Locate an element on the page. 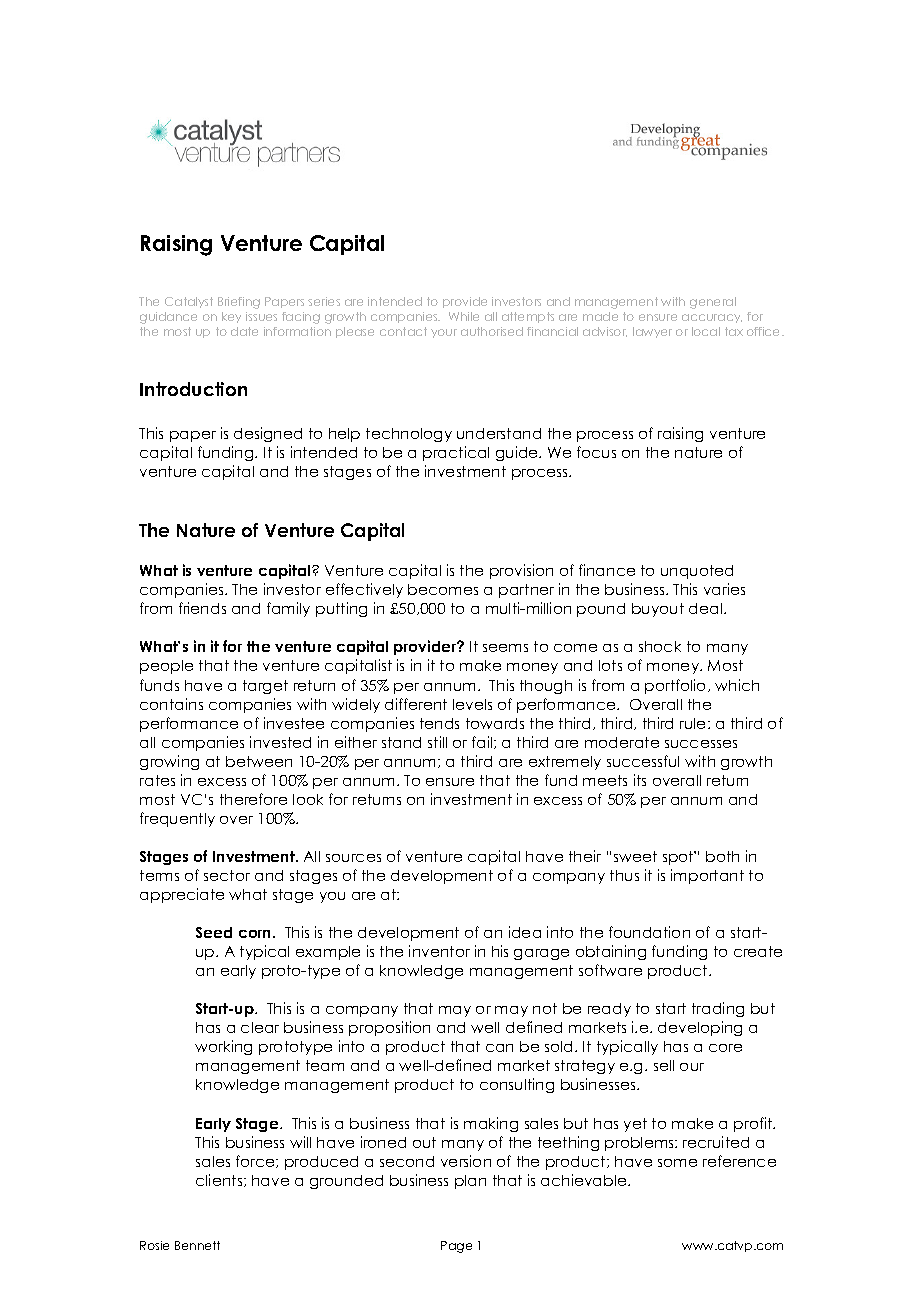 This image has height=1308, width=924. your is located at coordinates (444, 333).
